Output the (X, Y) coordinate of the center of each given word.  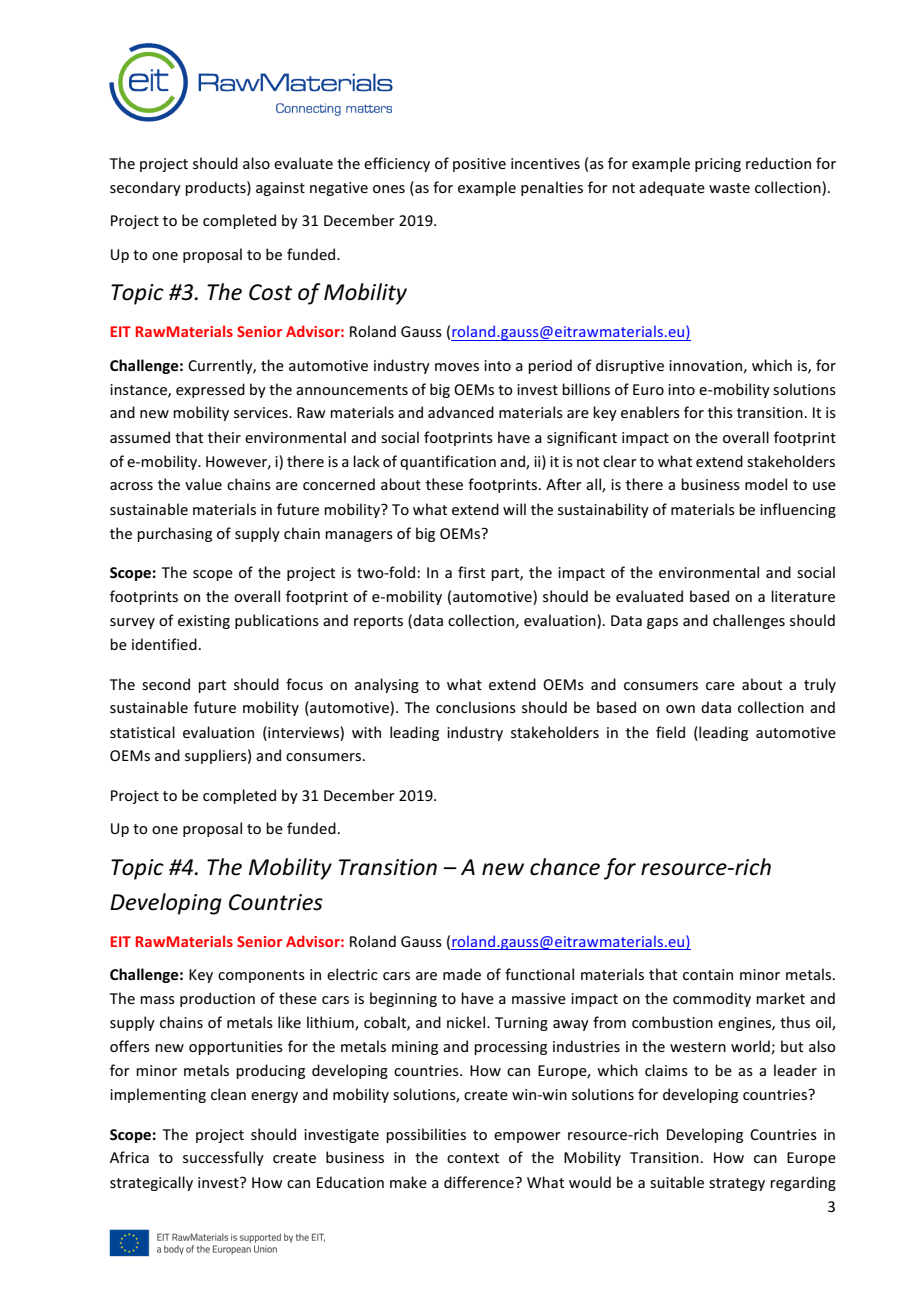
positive (479, 165)
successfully (223, 1158)
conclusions (476, 707)
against (280, 189)
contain (708, 974)
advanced (461, 412)
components (261, 976)
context (473, 1158)
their (224, 437)
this (720, 412)
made (462, 974)
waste (729, 188)
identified (164, 644)
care (720, 686)
